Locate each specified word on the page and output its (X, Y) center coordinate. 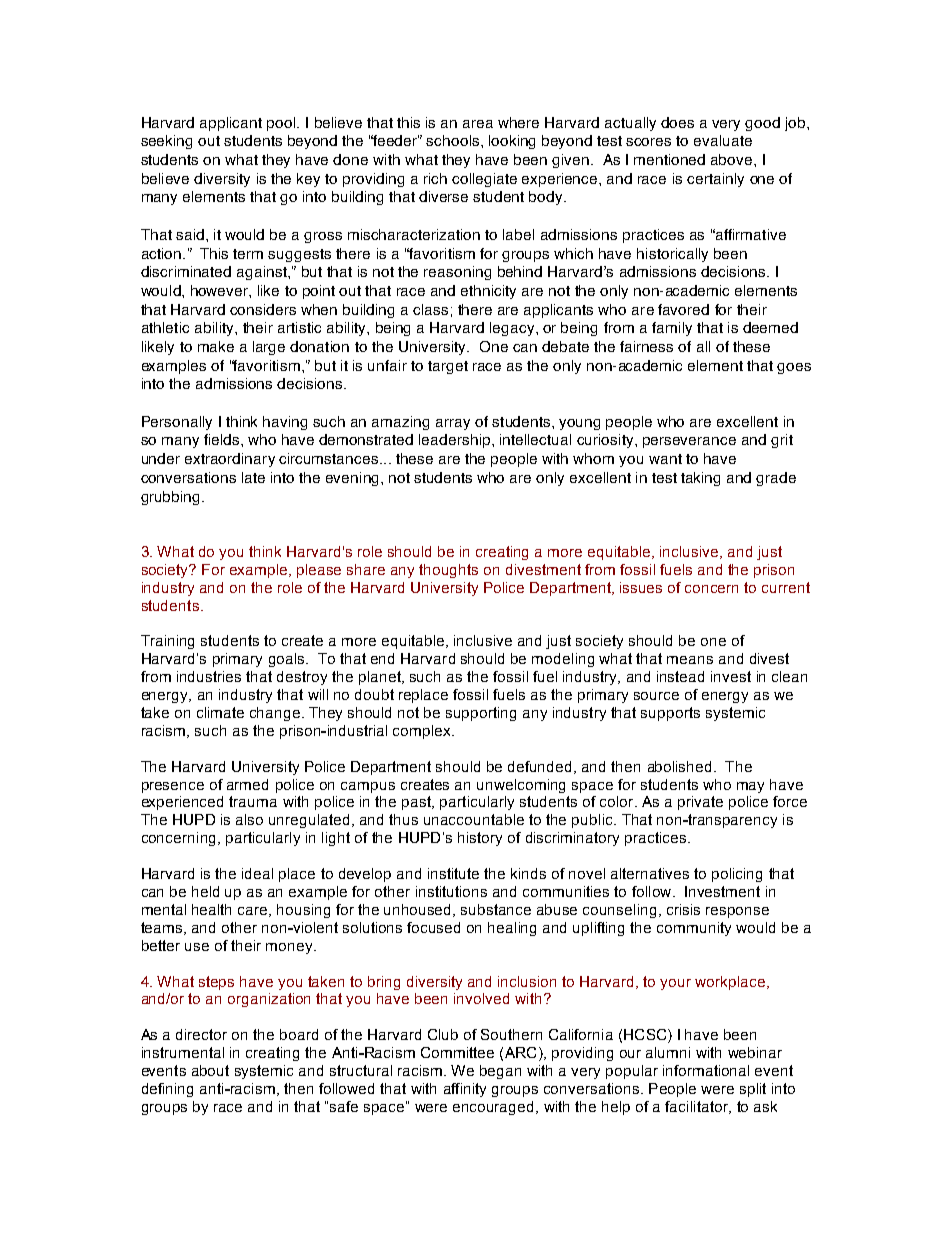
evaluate (723, 140)
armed (247, 784)
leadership (454, 441)
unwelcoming (521, 786)
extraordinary (230, 460)
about (210, 1070)
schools (454, 140)
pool (282, 124)
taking (700, 479)
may (750, 787)
